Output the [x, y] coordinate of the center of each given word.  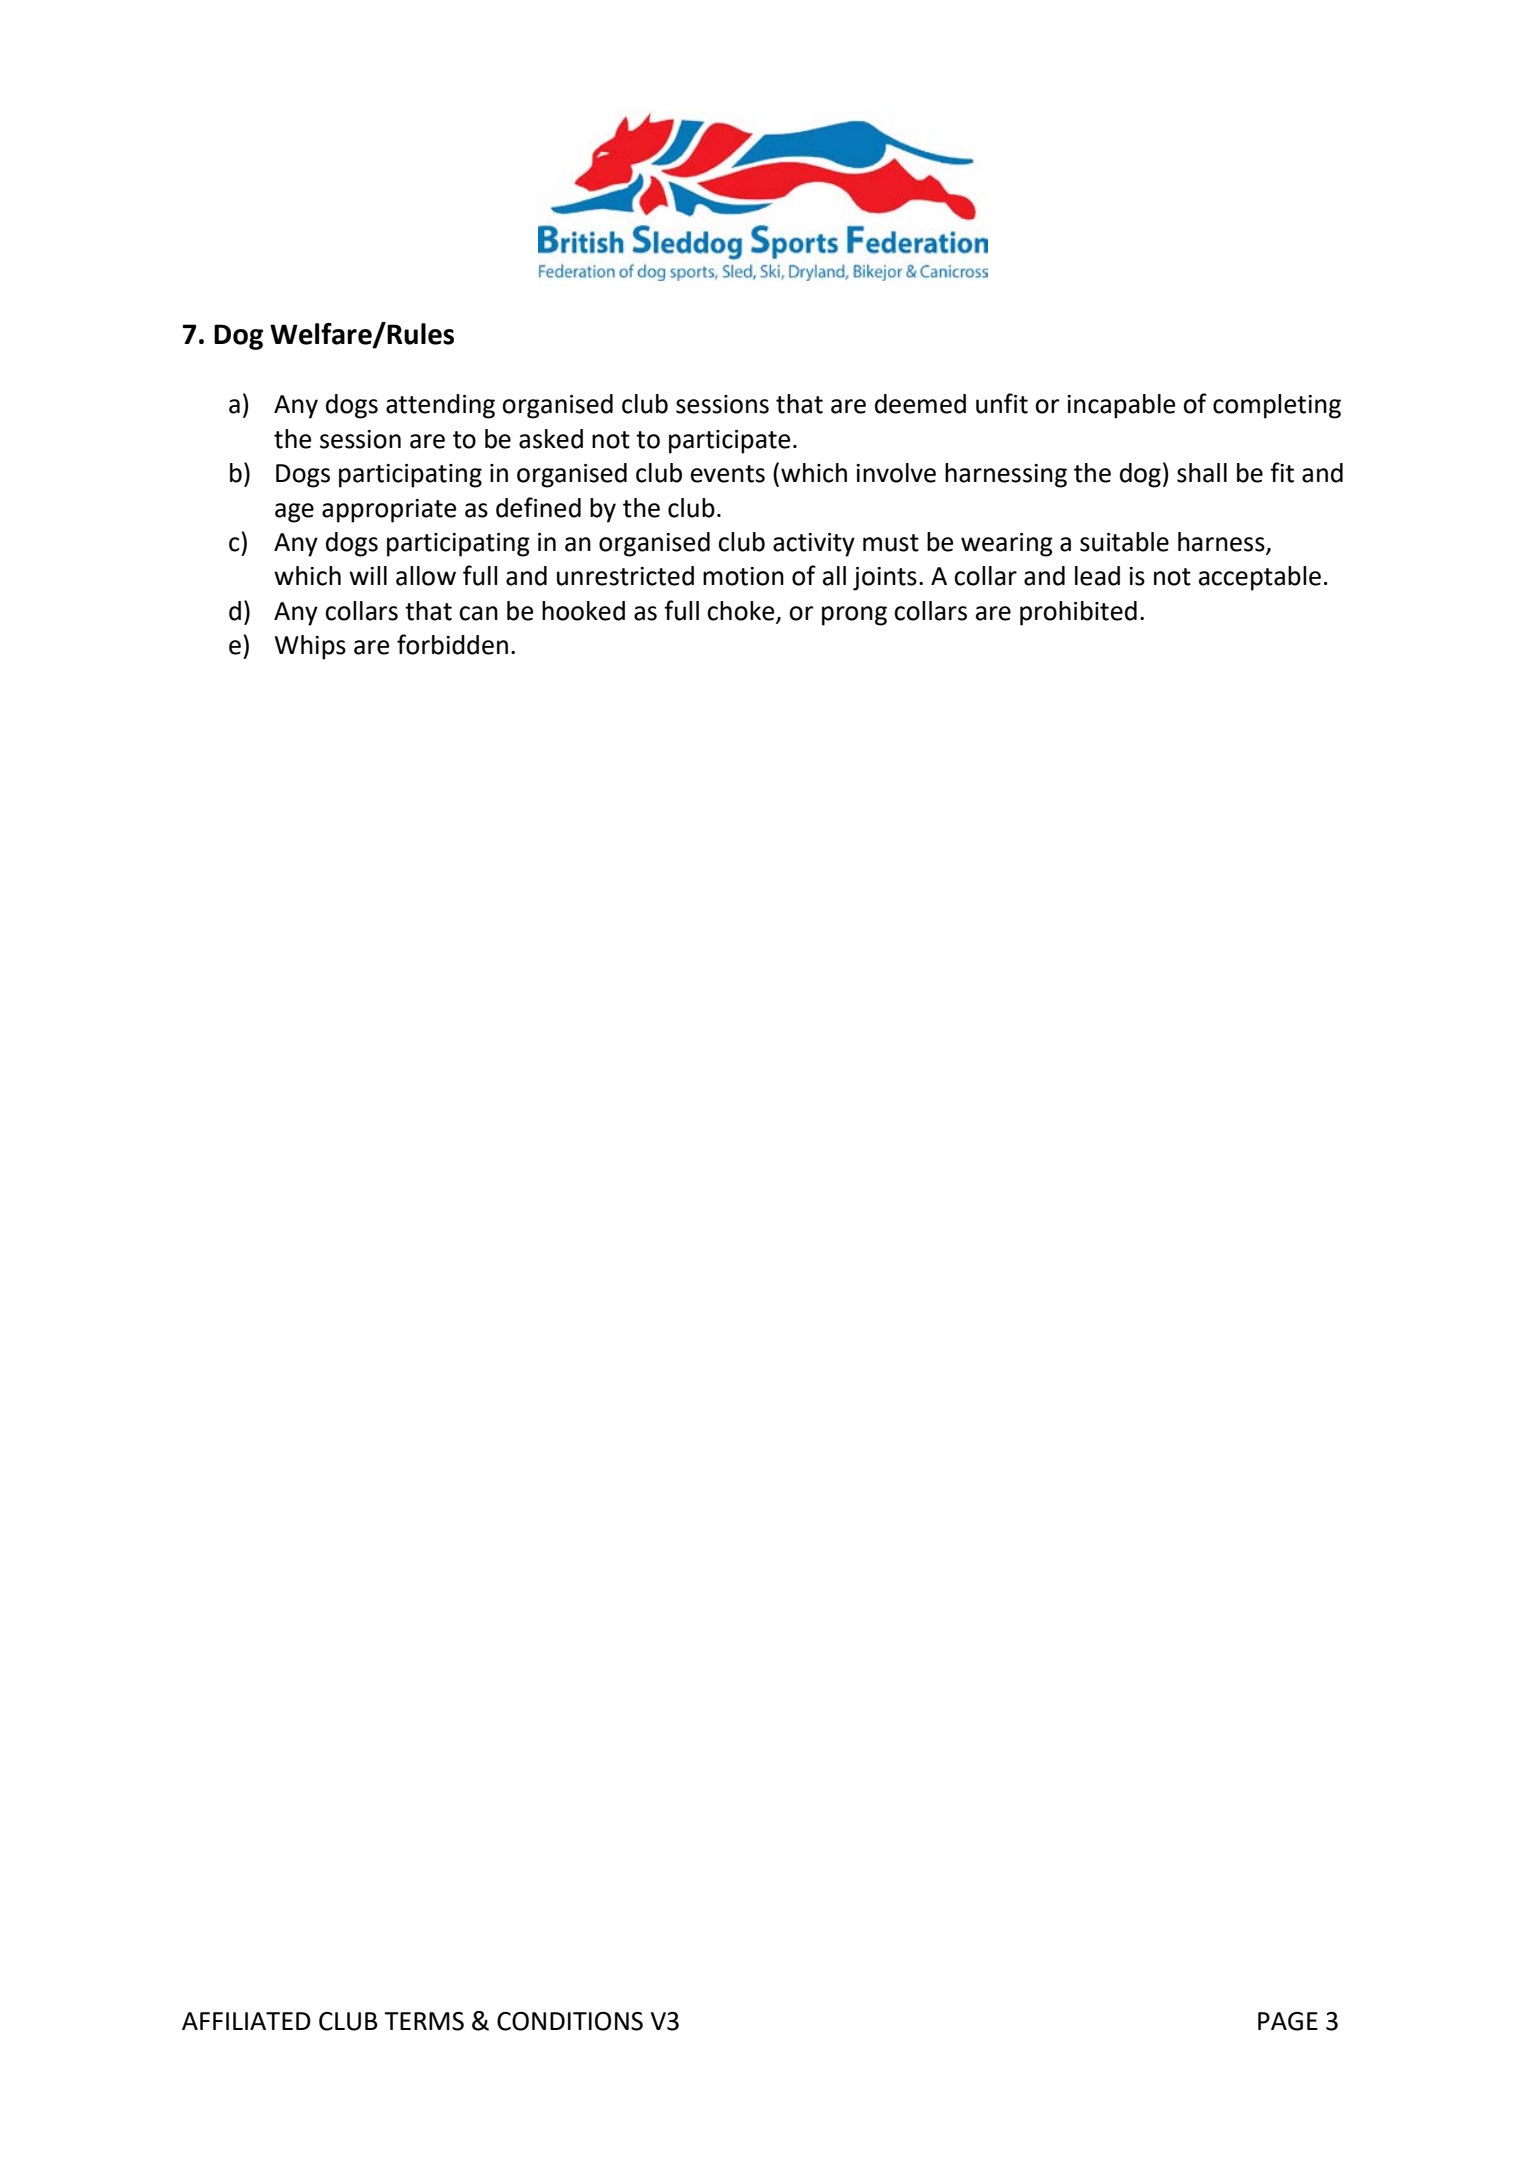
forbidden [452, 644]
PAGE [1288, 2021]
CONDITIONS [570, 2021]
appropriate [389, 511]
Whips [310, 647]
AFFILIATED [246, 2021]
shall [1202, 473]
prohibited [1078, 613]
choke [742, 612]
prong [854, 616]
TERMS [424, 2021]
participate [729, 442]
